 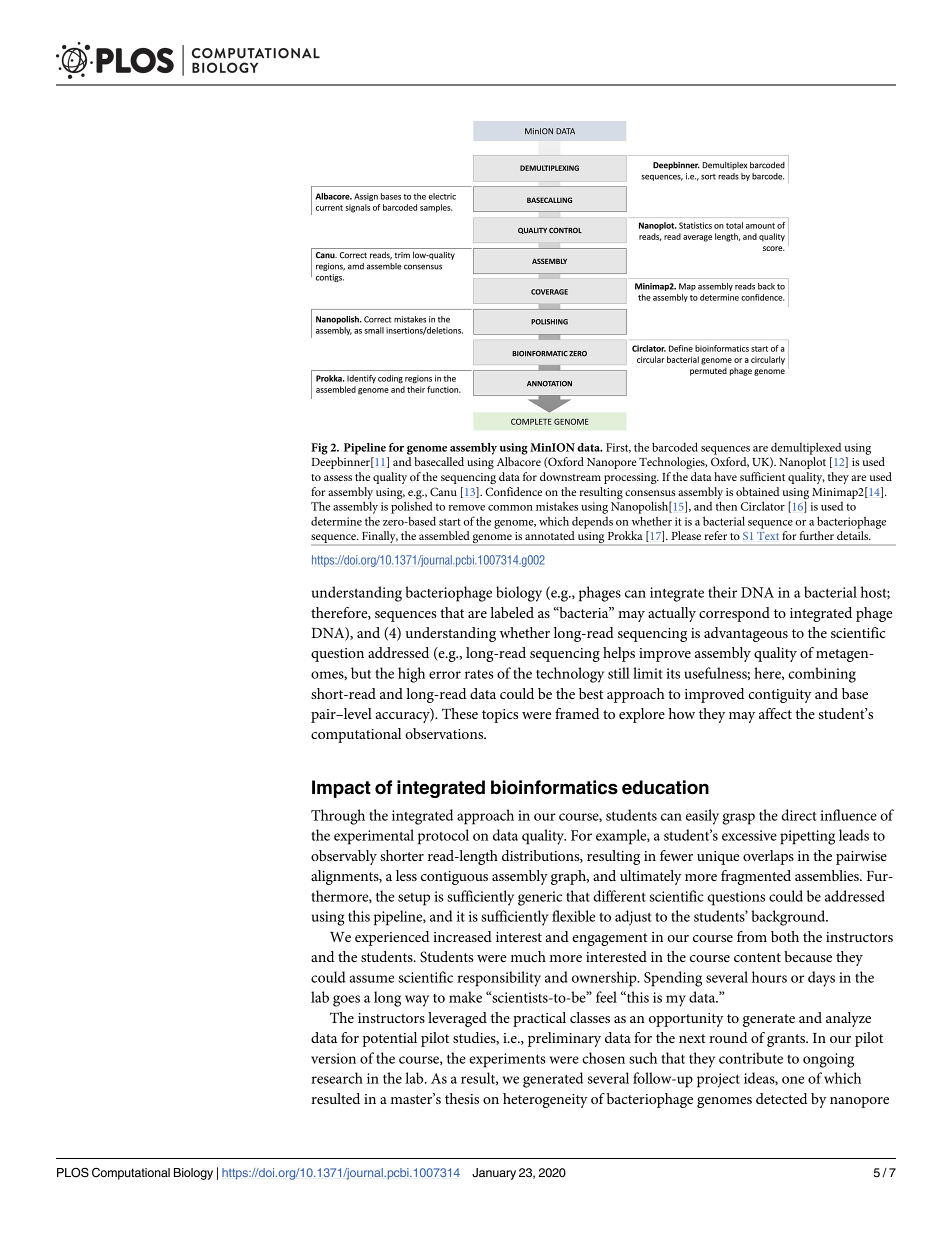 I want to click on Fig, so click(x=319, y=449).
